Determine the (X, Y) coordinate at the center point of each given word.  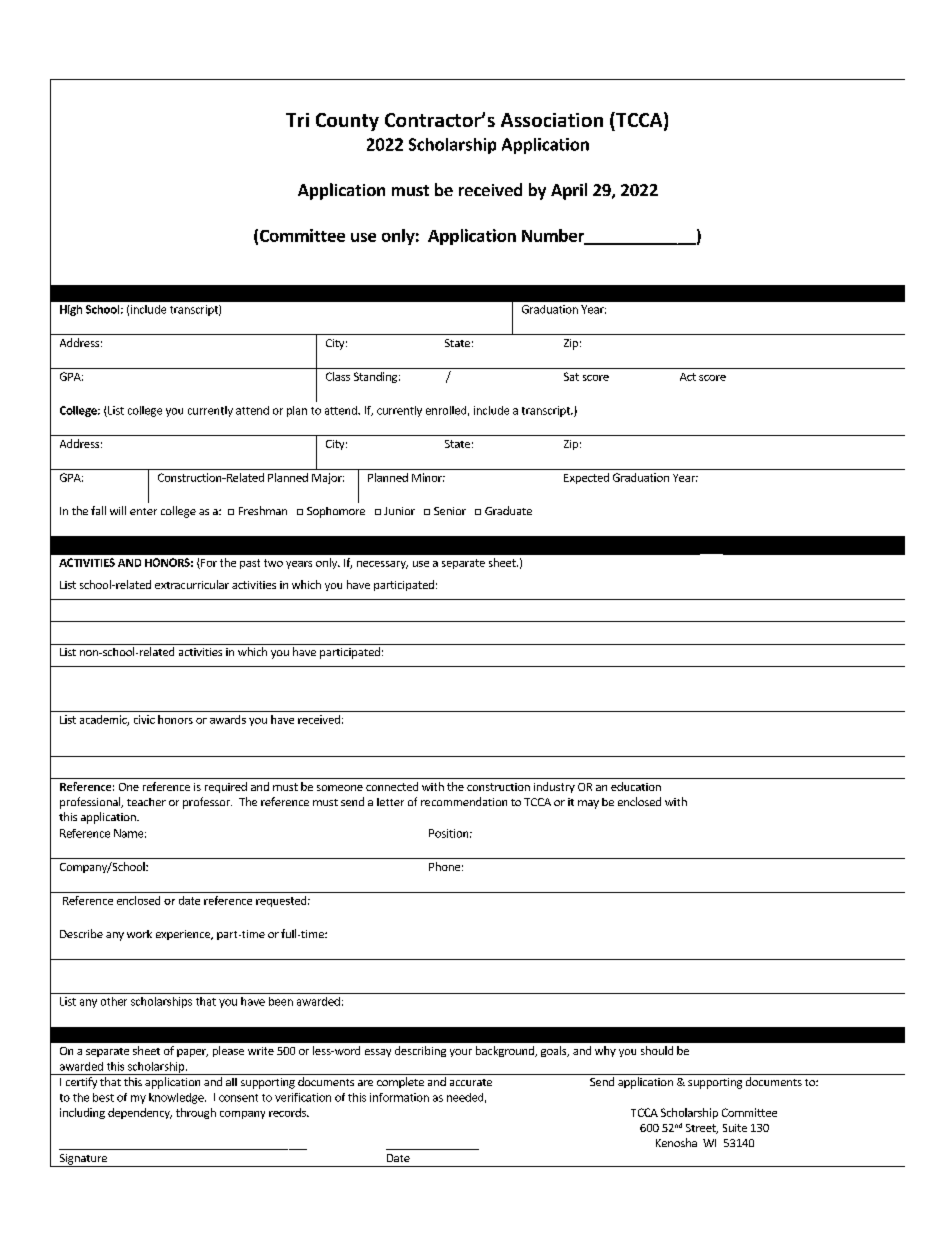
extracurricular (192, 584)
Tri (297, 120)
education (636, 786)
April (569, 191)
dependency (140, 1113)
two (273, 563)
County (347, 122)
